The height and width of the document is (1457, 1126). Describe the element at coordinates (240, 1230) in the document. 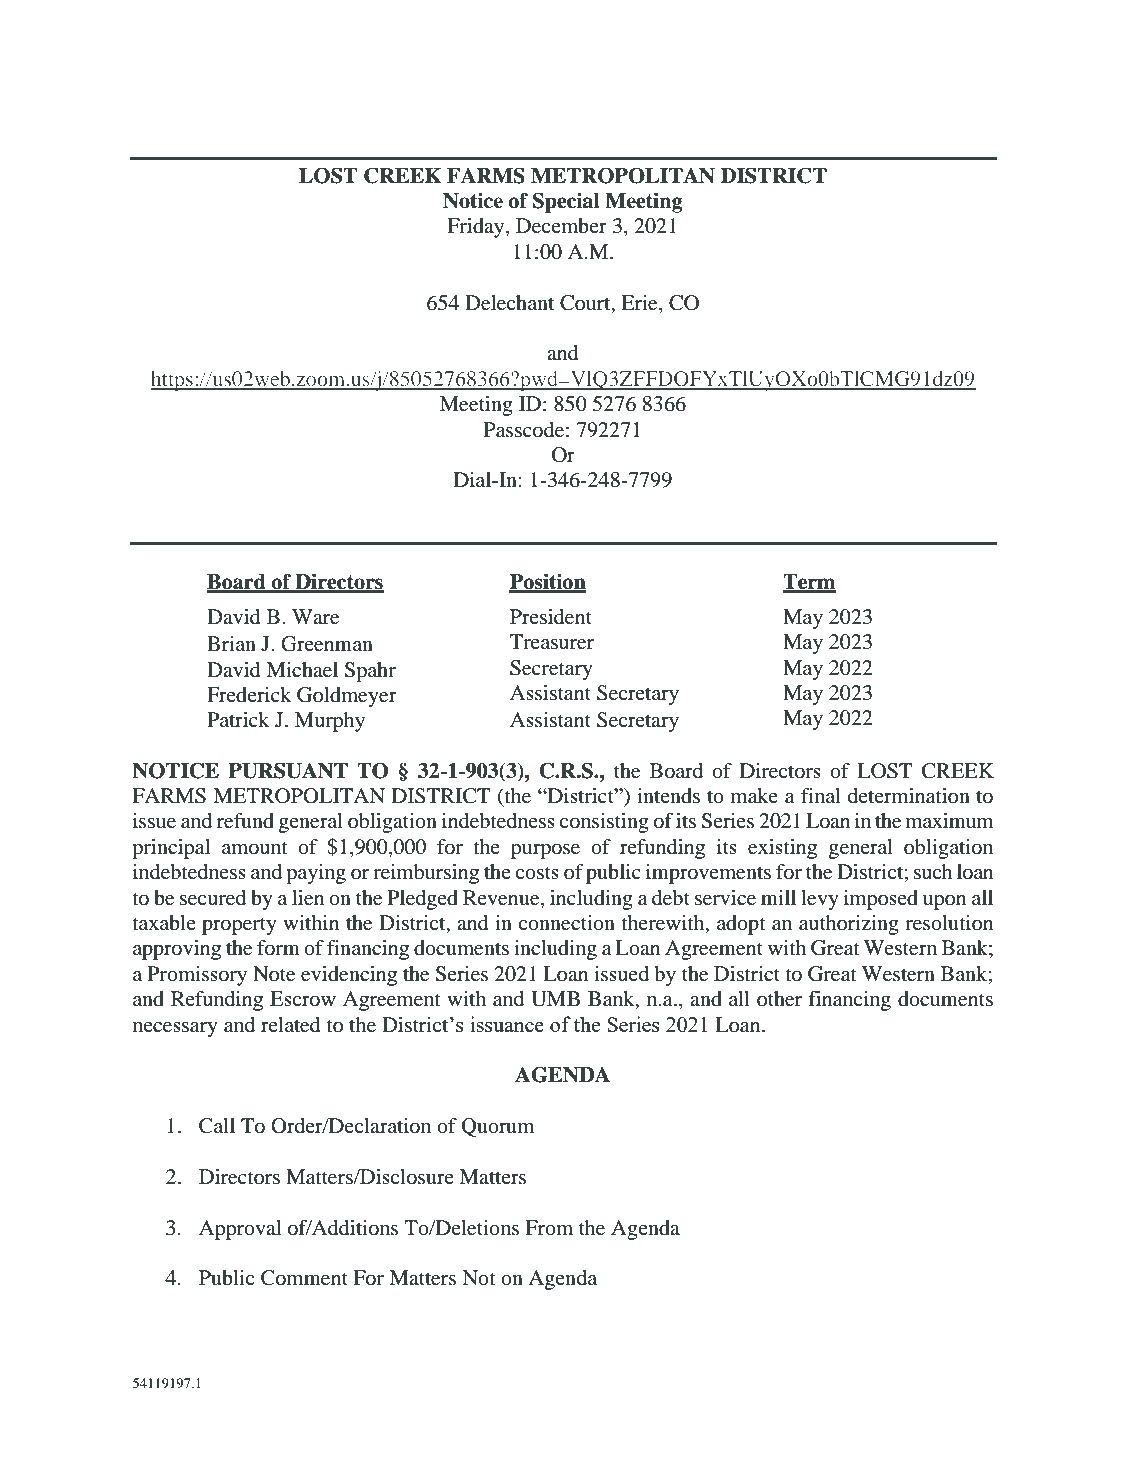

I see `Approval` at that location.
